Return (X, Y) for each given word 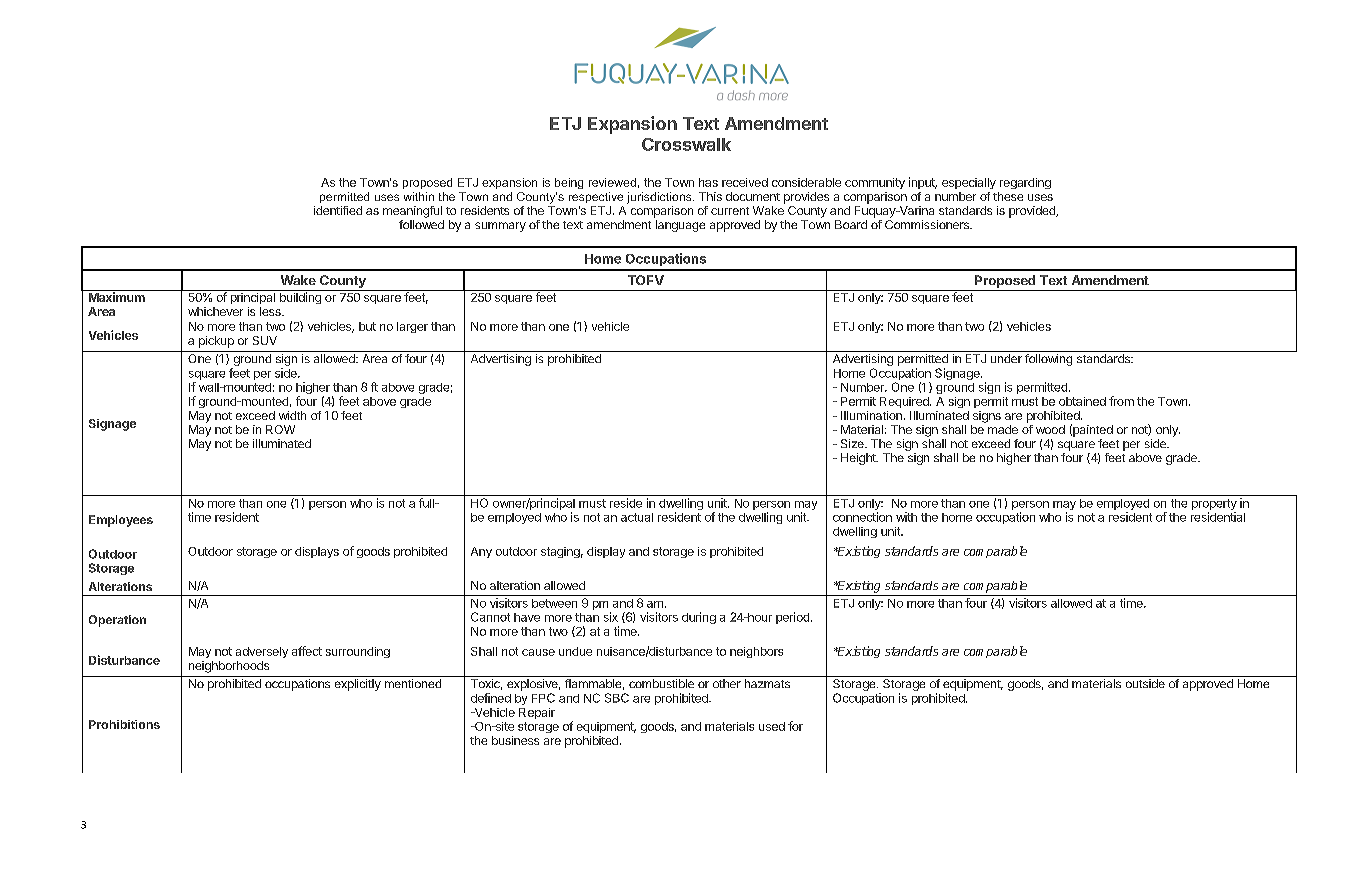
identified (338, 210)
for (795, 726)
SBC (617, 698)
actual (637, 517)
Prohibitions (124, 724)
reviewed (612, 182)
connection (862, 517)
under (1006, 358)
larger (412, 327)
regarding (1025, 183)
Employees (121, 521)
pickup (216, 342)
